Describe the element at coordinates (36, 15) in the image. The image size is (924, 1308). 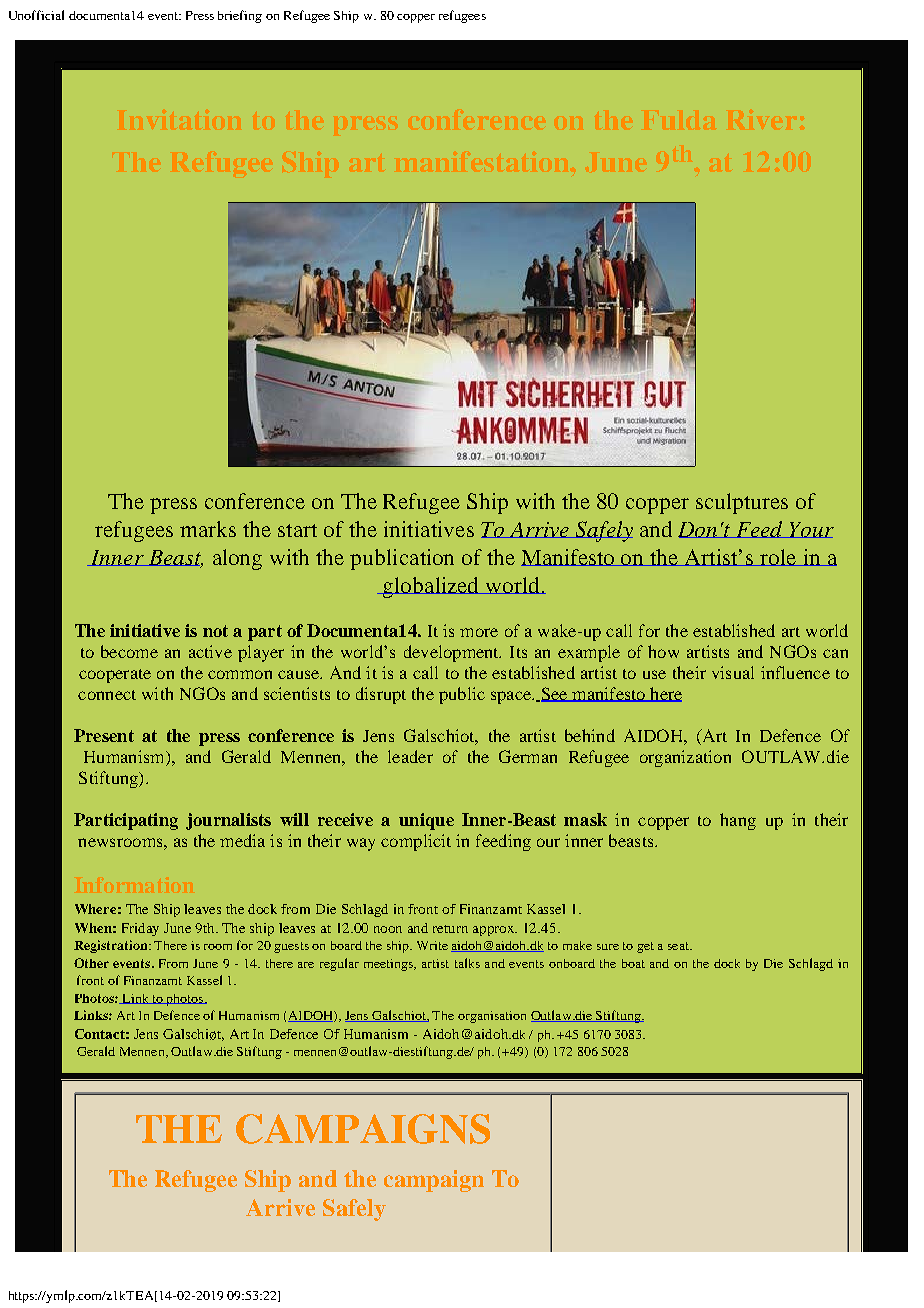
I see `Unofficial` at that location.
